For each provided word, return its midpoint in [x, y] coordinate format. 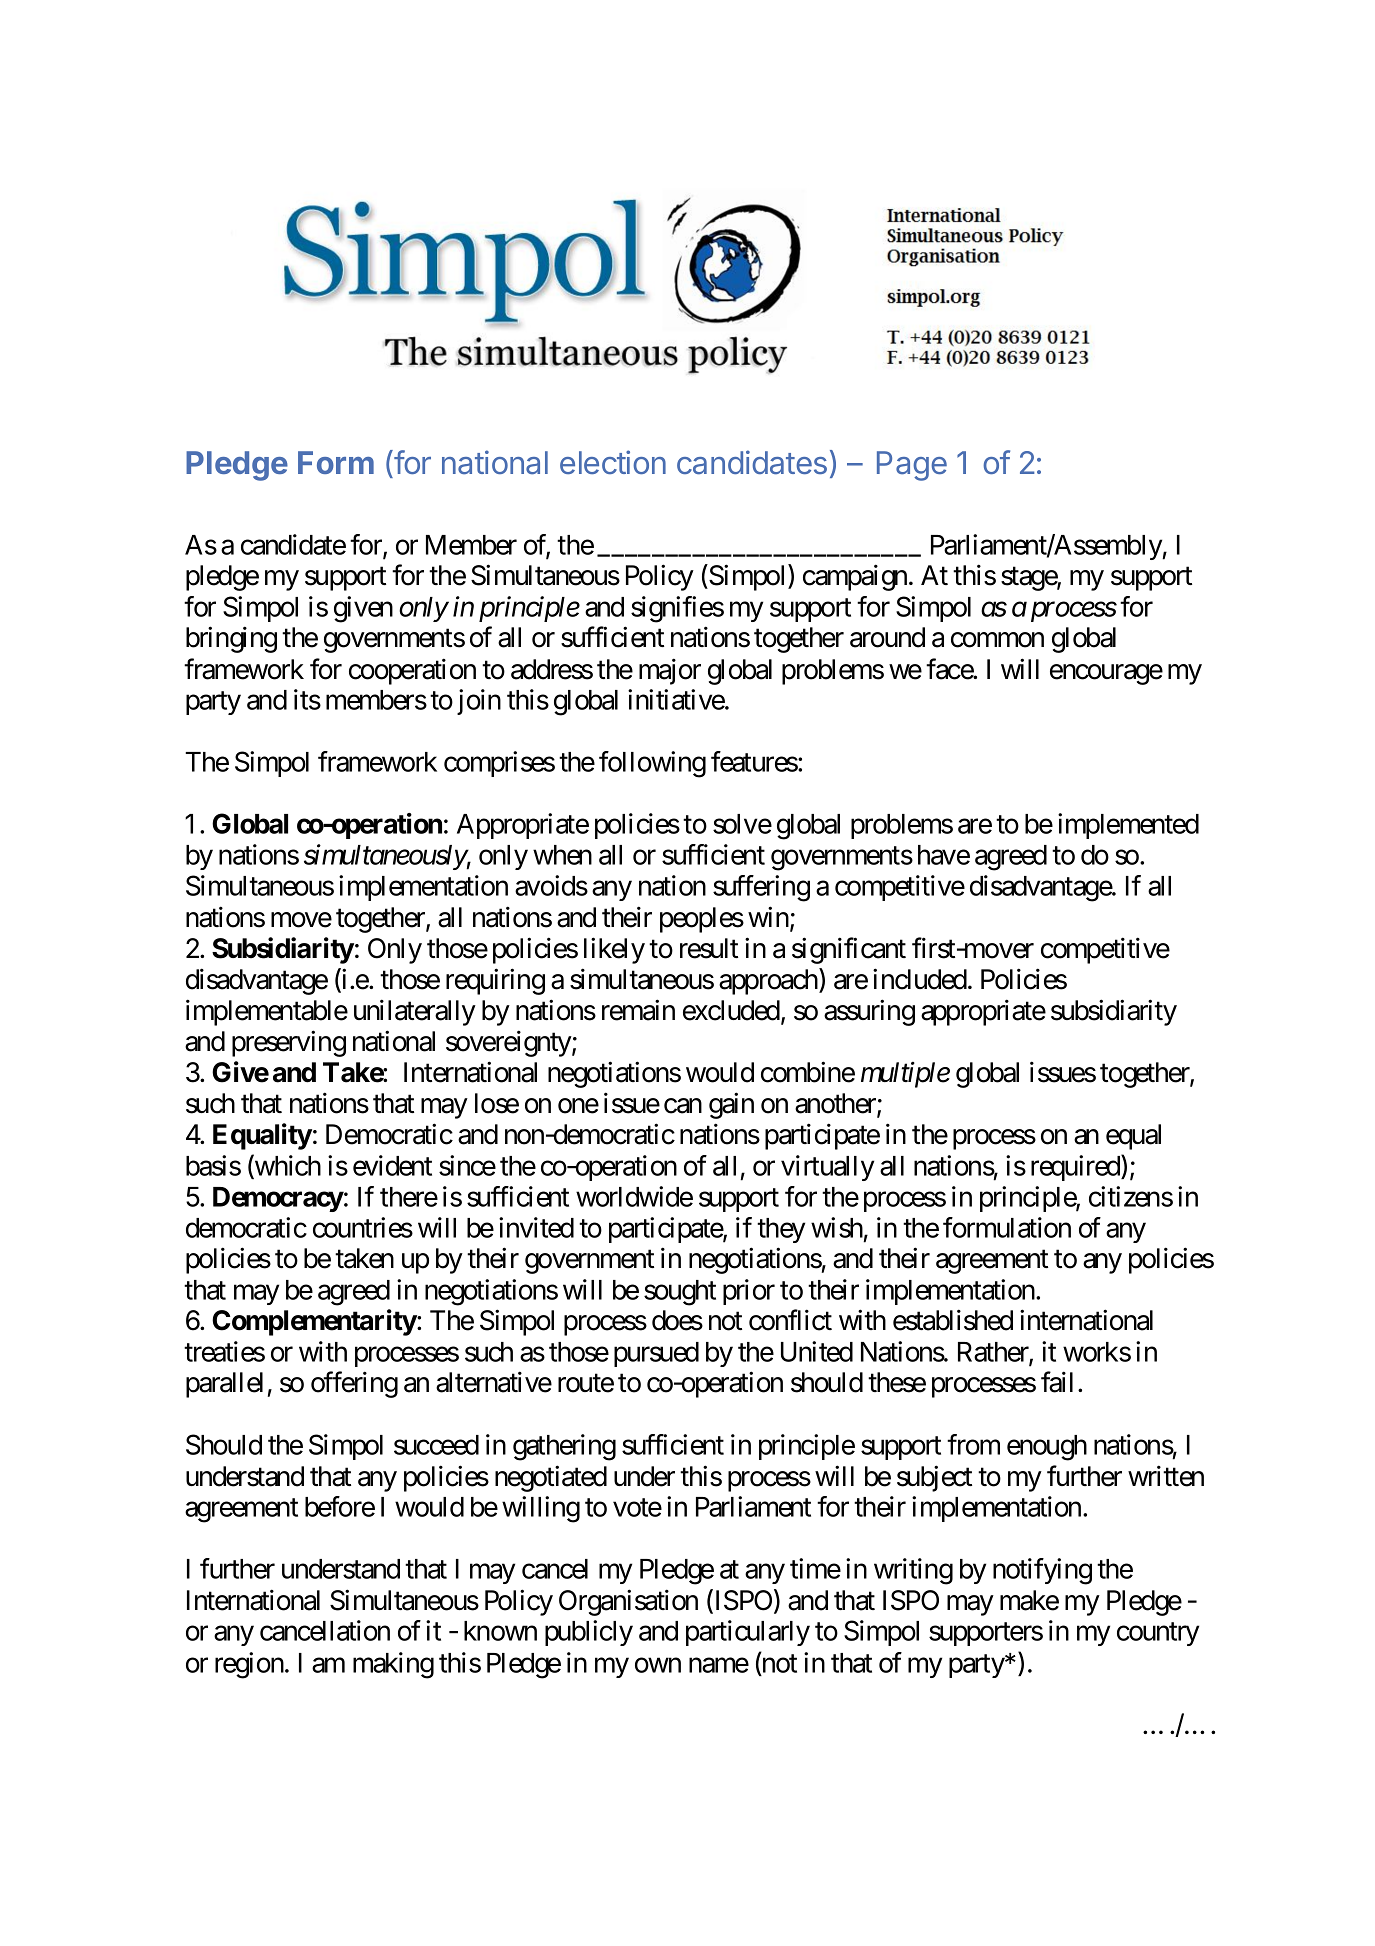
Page [912, 466]
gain [731, 1106]
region [249, 1665]
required [1076, 1168]
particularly [748, 1633]
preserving [289, 1043]
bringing [231, 640]
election [613, 462]
